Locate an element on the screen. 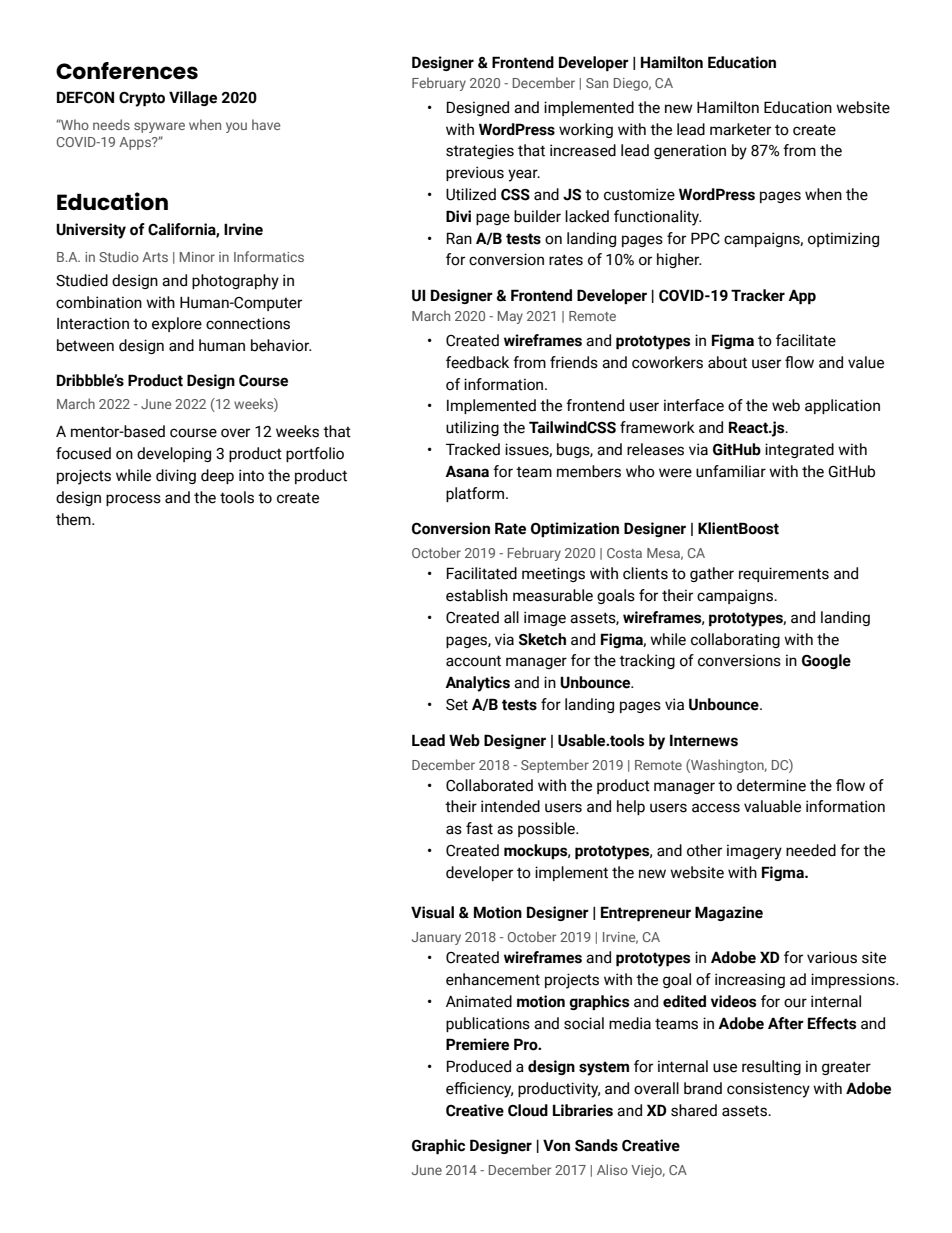 This screenshot has height=1233, width=952. requirements is located at coordinates (784, 574).
